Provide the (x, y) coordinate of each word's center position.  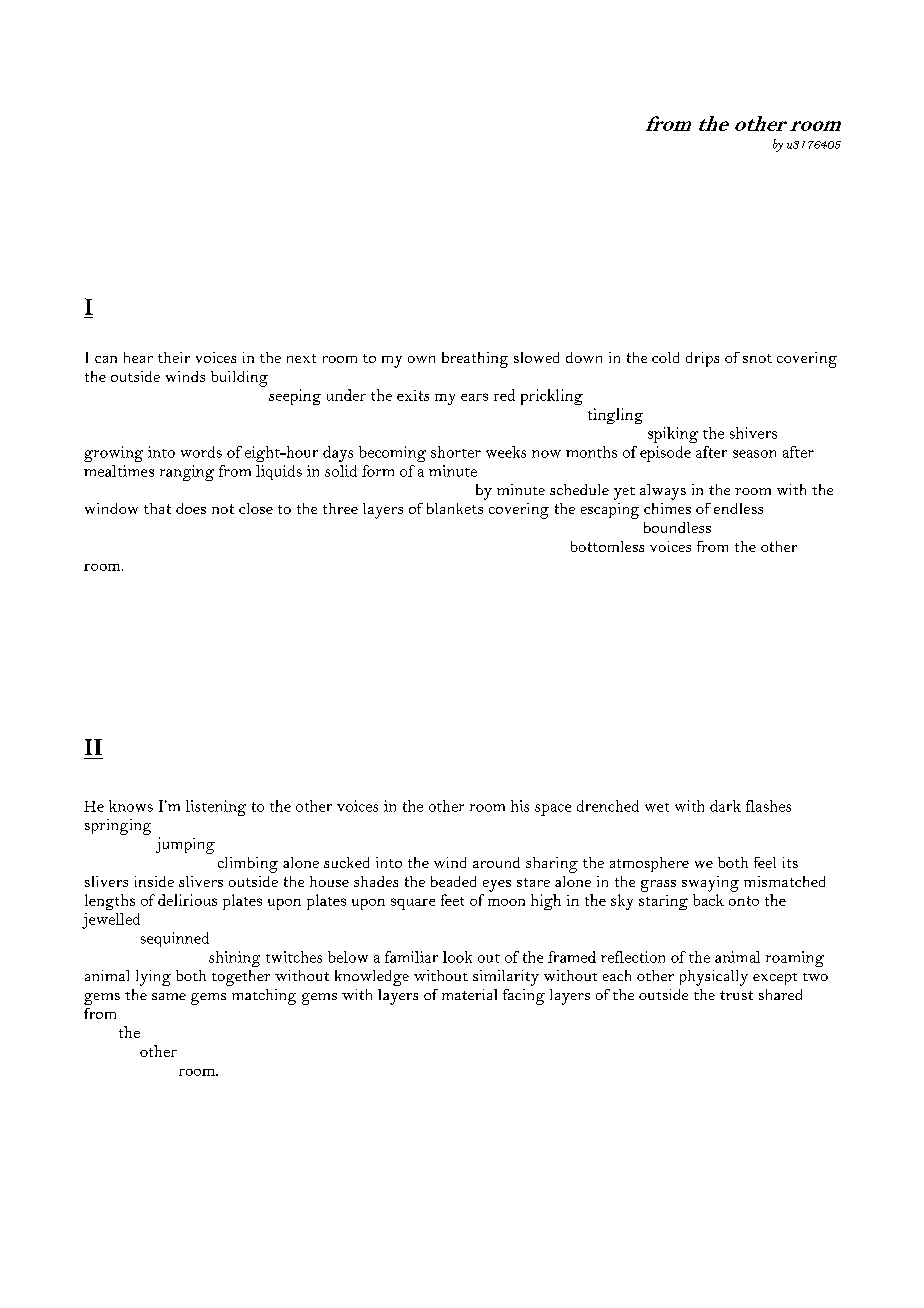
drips (702, 359)
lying (153, 978)
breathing (475, 360)
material (469, 994)
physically (714, 978)
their (174, 357)
